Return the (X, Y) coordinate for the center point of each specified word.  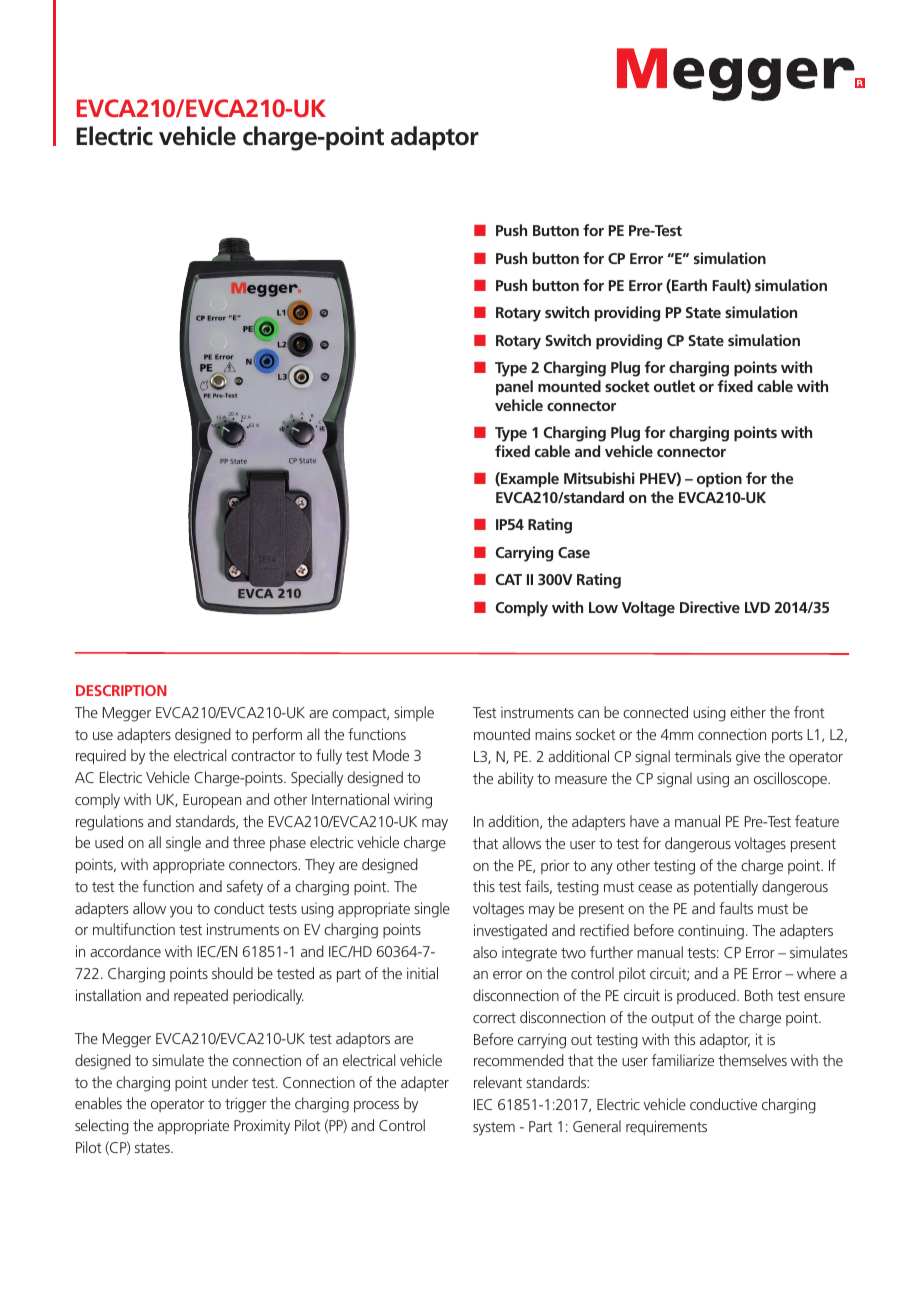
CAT (509, 579)
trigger (246, 1105)
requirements (666, 1127)
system (494, 1129)
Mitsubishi (599, 478)
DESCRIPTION (121, 690)
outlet (674, 386)
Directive (710, 607)
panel (514, 388)
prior (555, 867)
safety (245, 888)
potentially (726, 888)
